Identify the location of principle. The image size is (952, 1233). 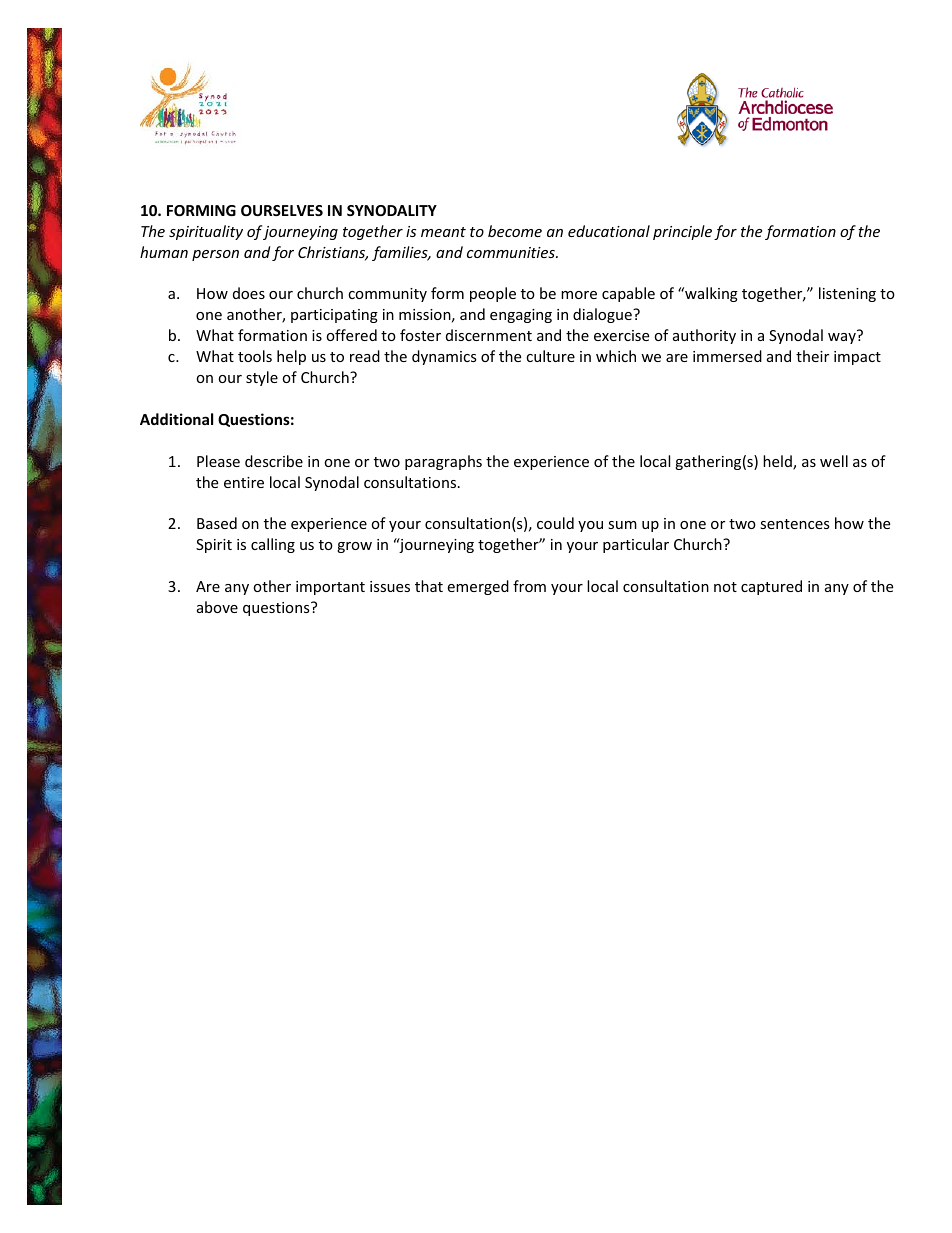
(682, 232).
